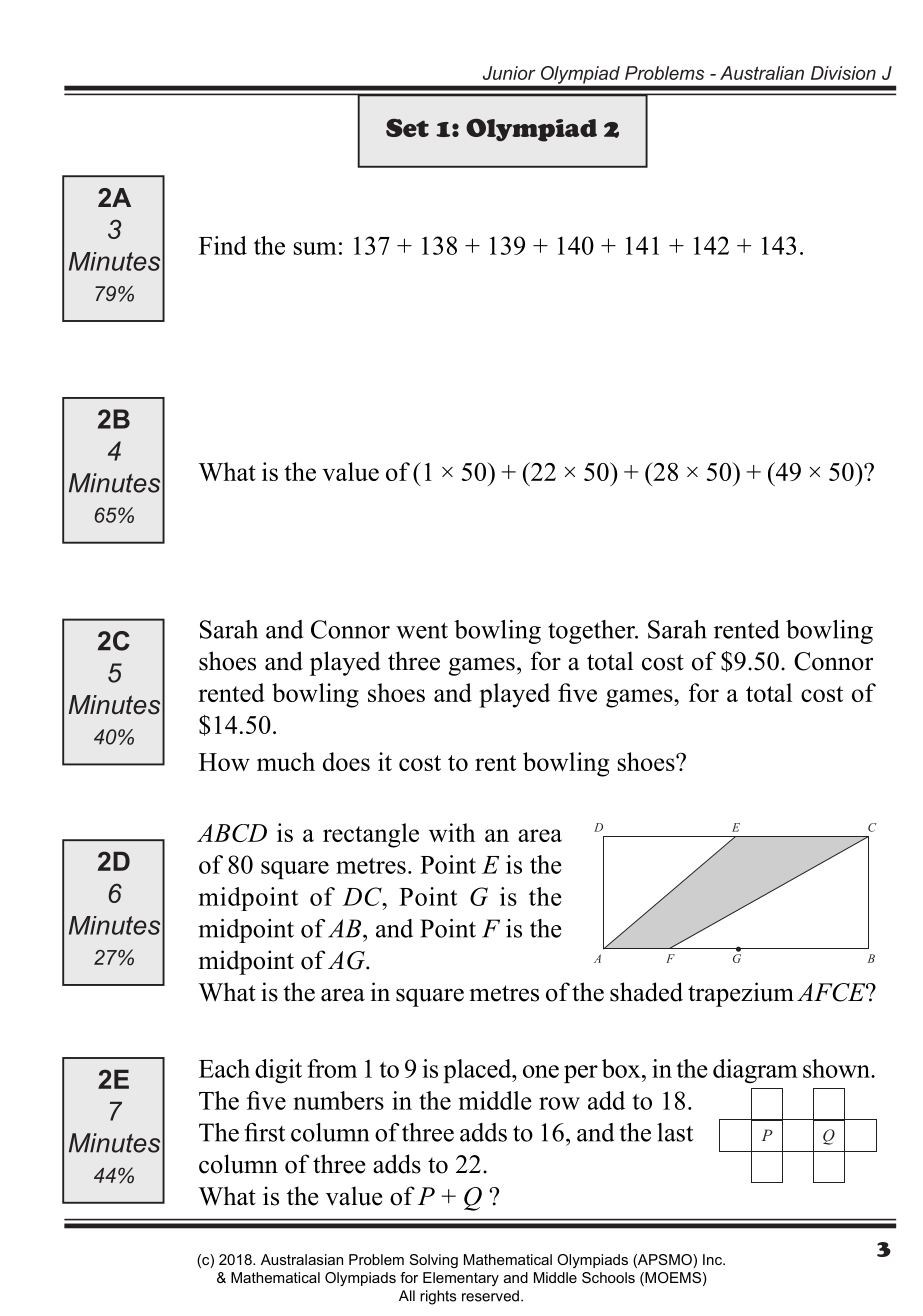 This screenshot has height=1316, width=923. What do you see at coordinates (422, 630) in the screenshot?
I see `went` at bounding box center [422, 630].
